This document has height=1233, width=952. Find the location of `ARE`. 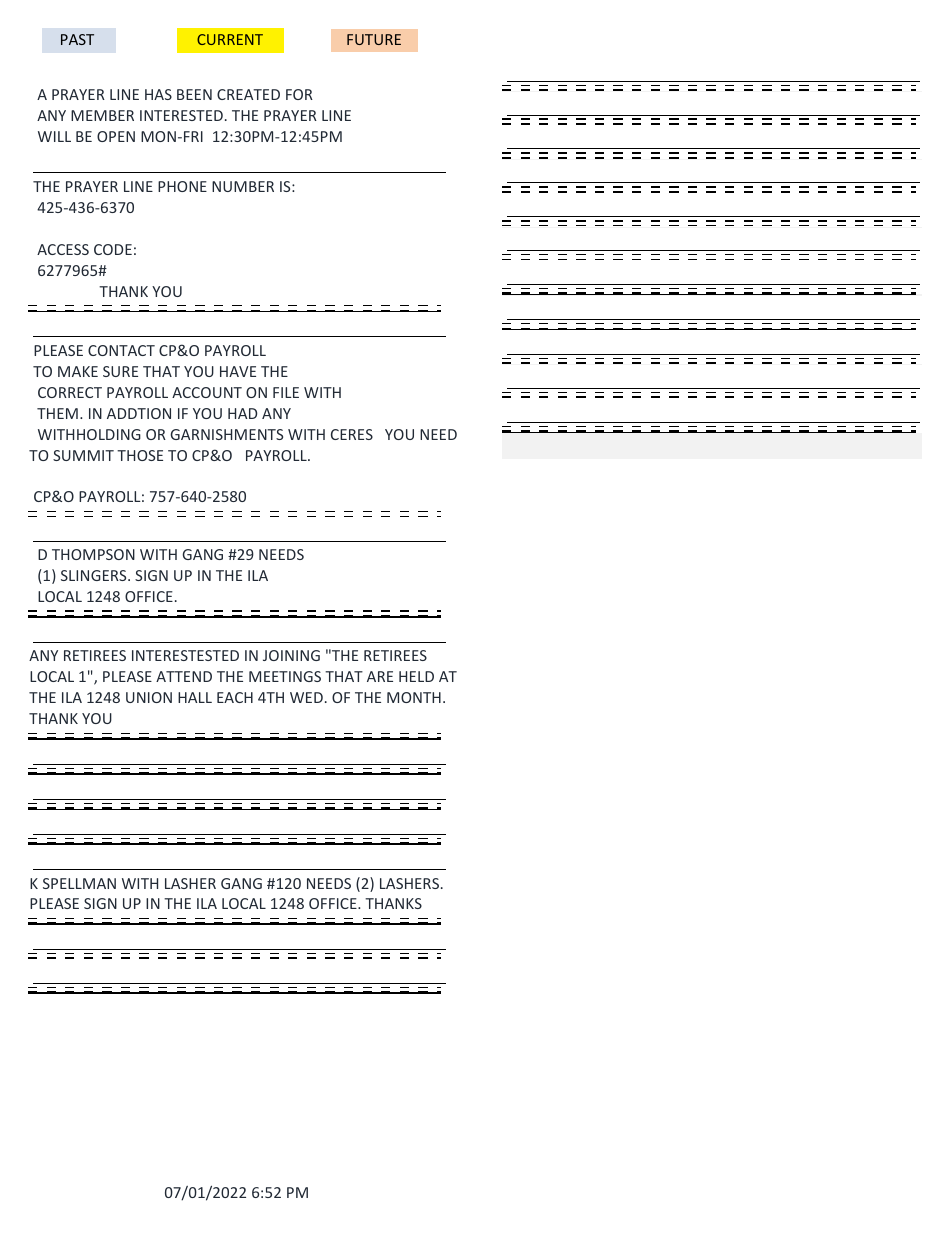

ARE is located at coordinates (380, 676).
